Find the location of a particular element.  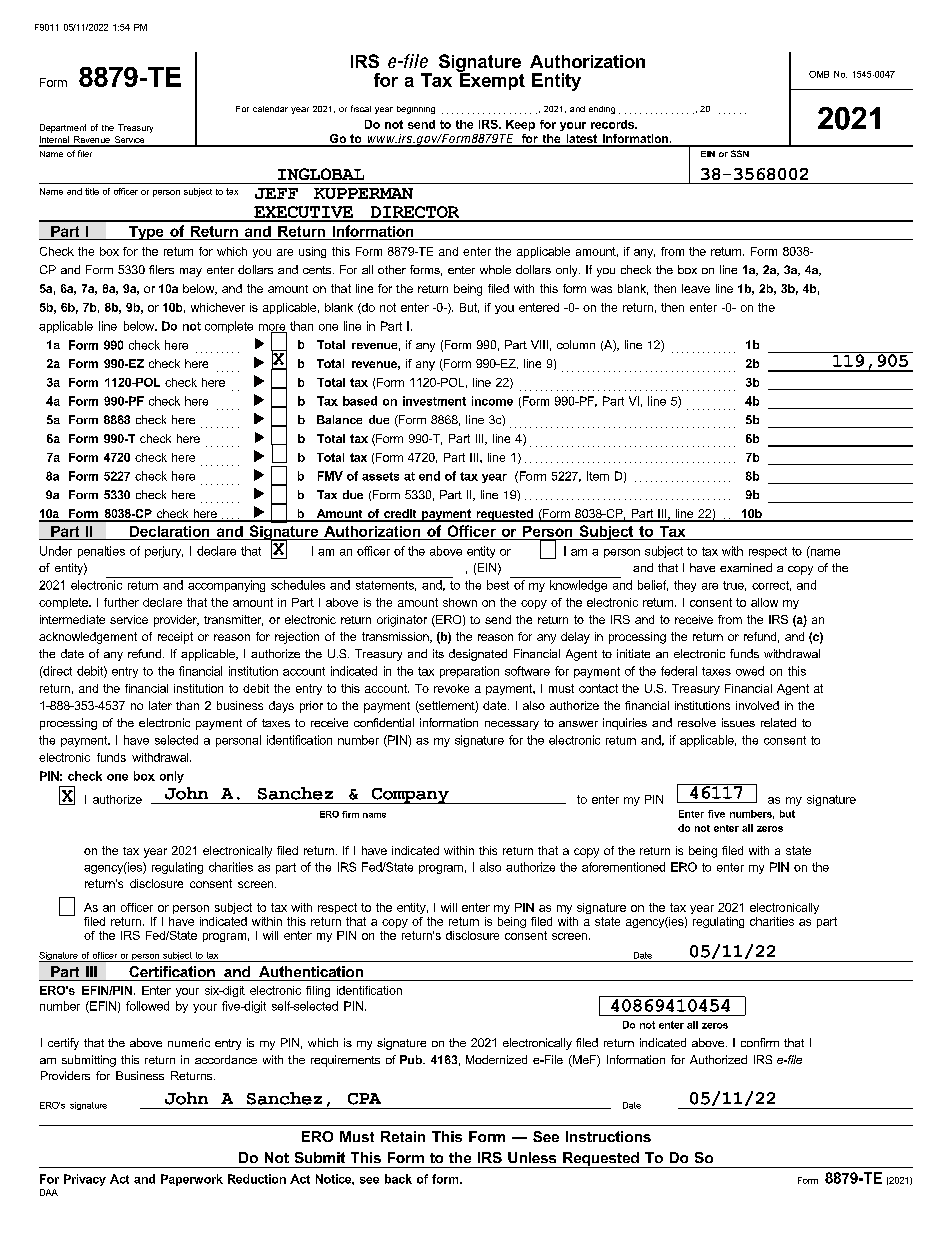

its is located at coordinates (438, 653).
